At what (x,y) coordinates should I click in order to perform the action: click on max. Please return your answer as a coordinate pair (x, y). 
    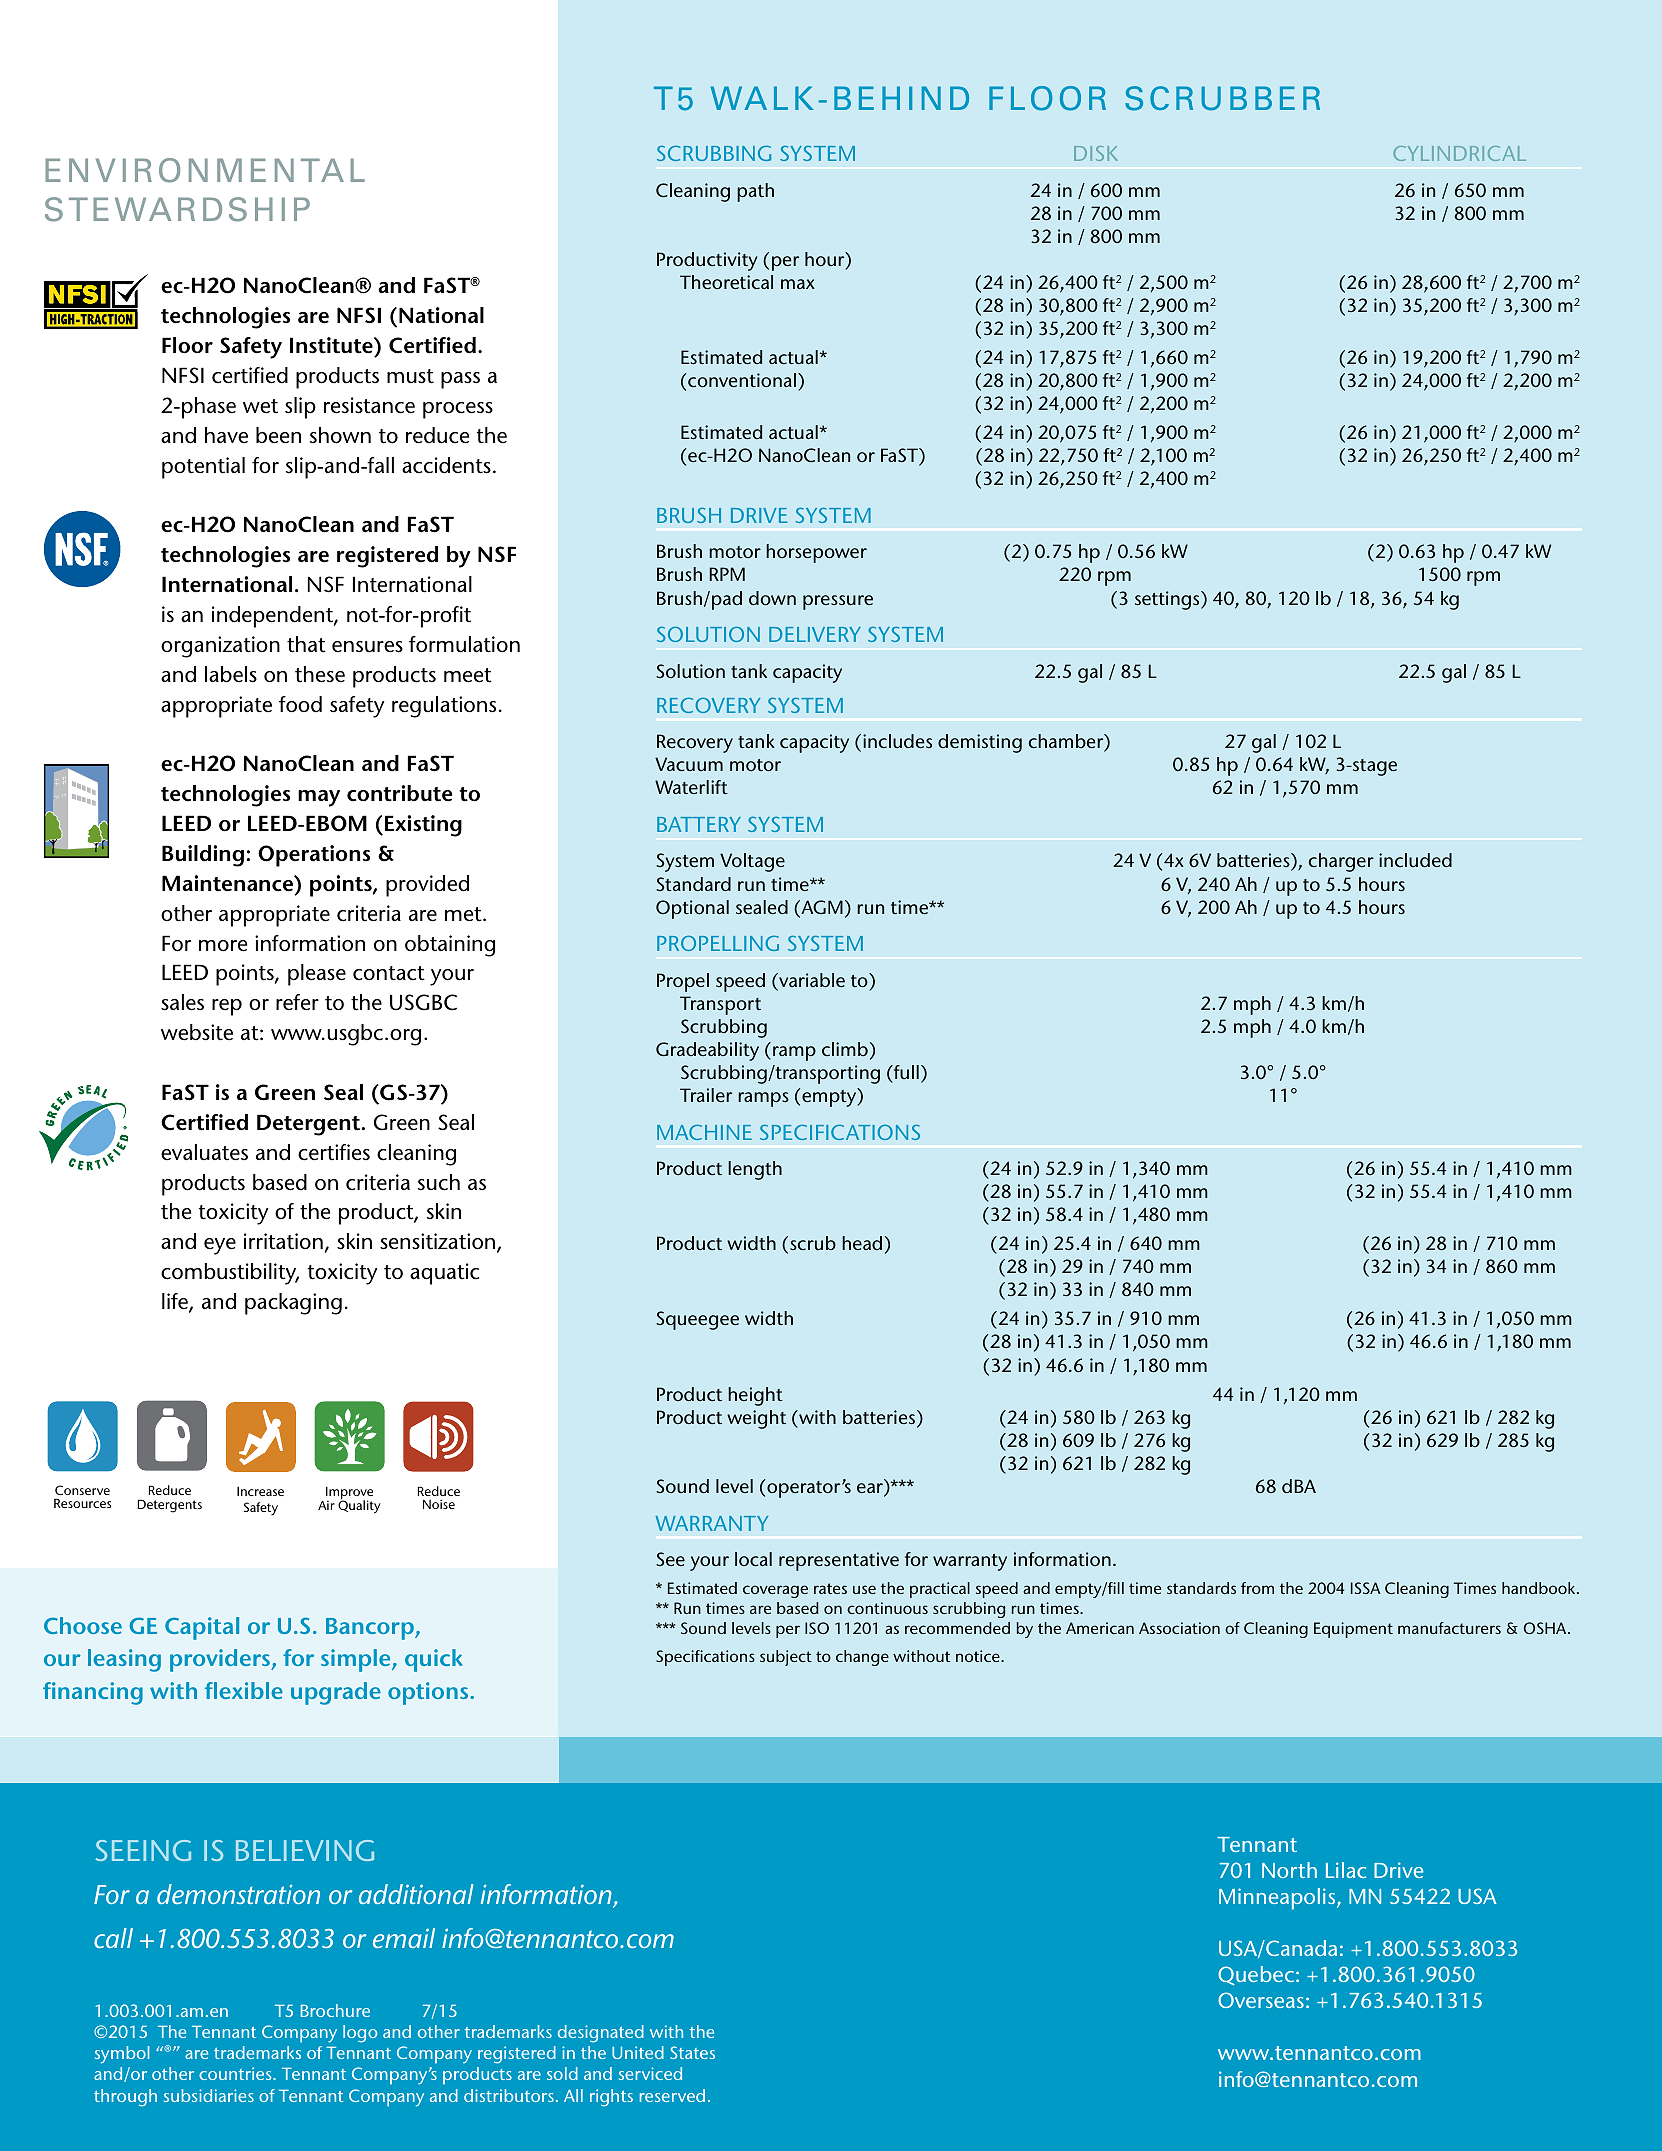
    Looking at the image, I should click on (798, 284).
